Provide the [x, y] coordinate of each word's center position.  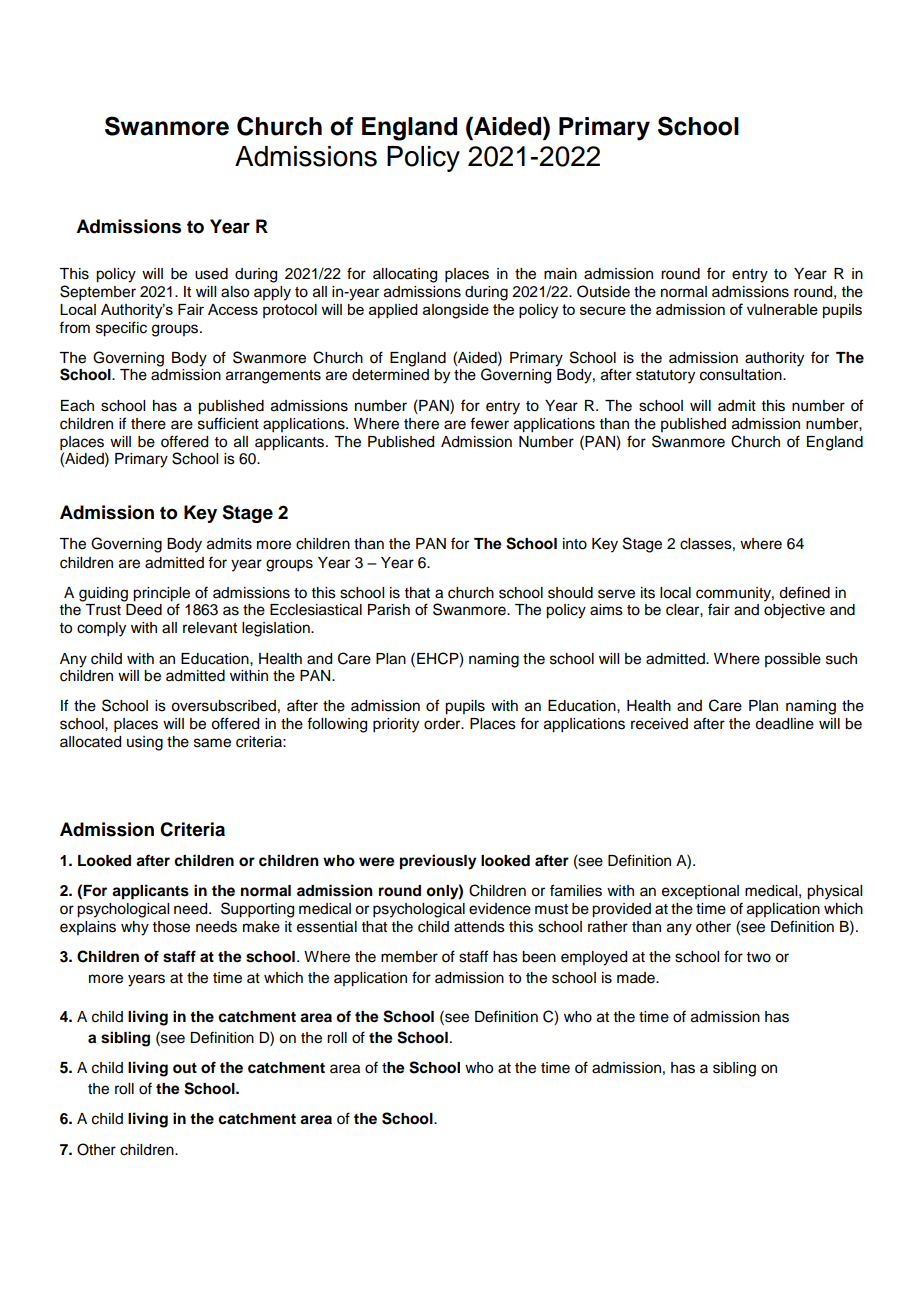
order [443, 724]
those [171, 927]
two [759, 957]
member [409, 957]
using [145, 743]
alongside [456, 311]
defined [804, 592]
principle [161, 594]
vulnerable [782, 309]
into [575, 544]
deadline [784, 724]
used [211, 274]
